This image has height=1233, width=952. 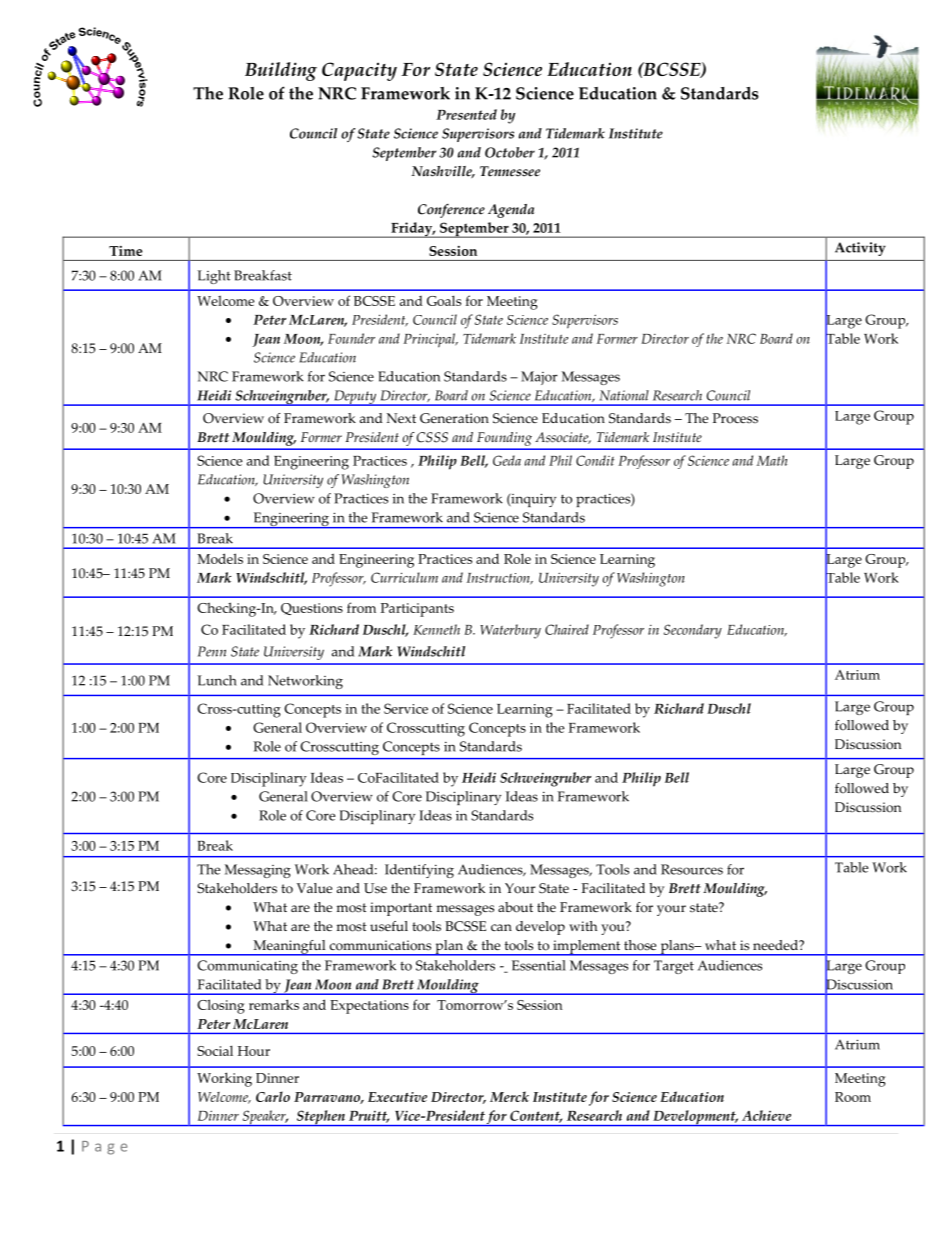 I want to click on Activity, so click(x=860, y=249).
